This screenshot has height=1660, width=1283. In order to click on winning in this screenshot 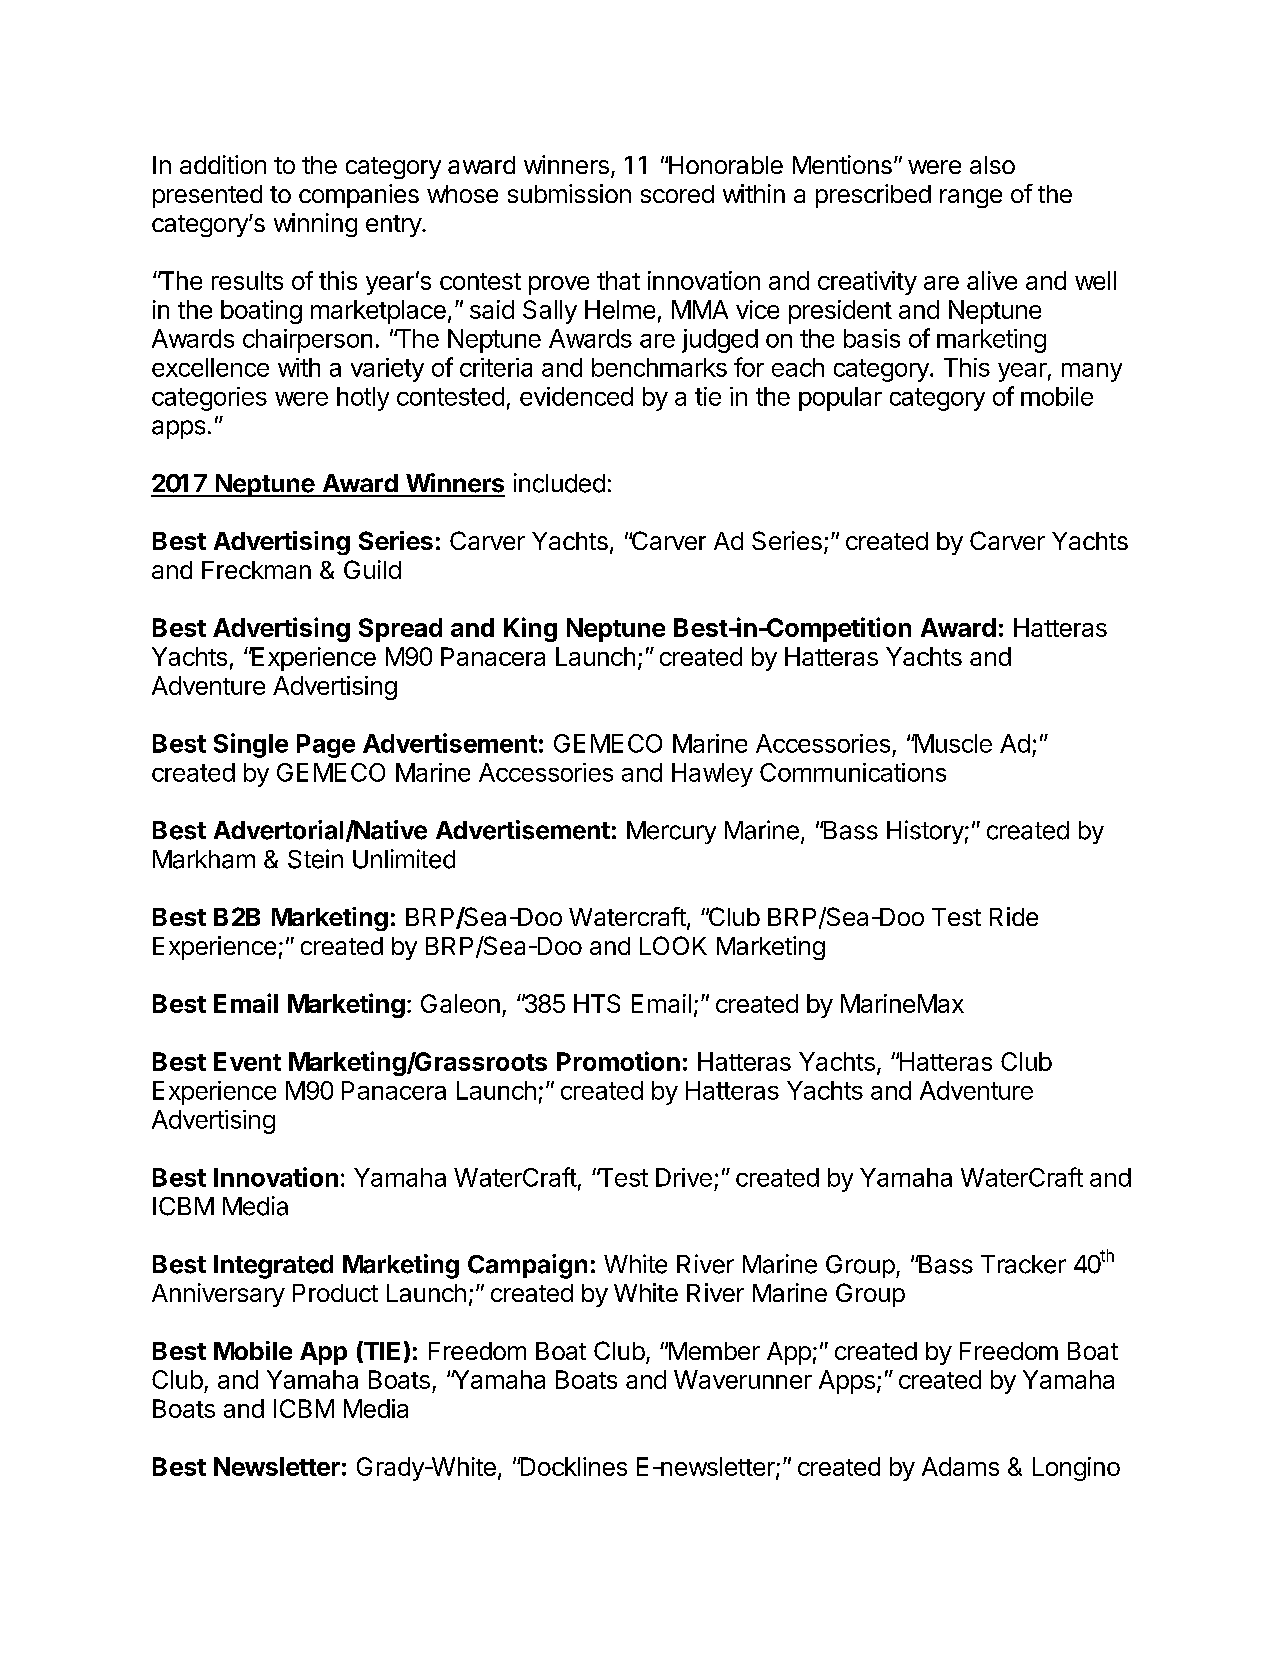, I will do `click(315, 225)`.
